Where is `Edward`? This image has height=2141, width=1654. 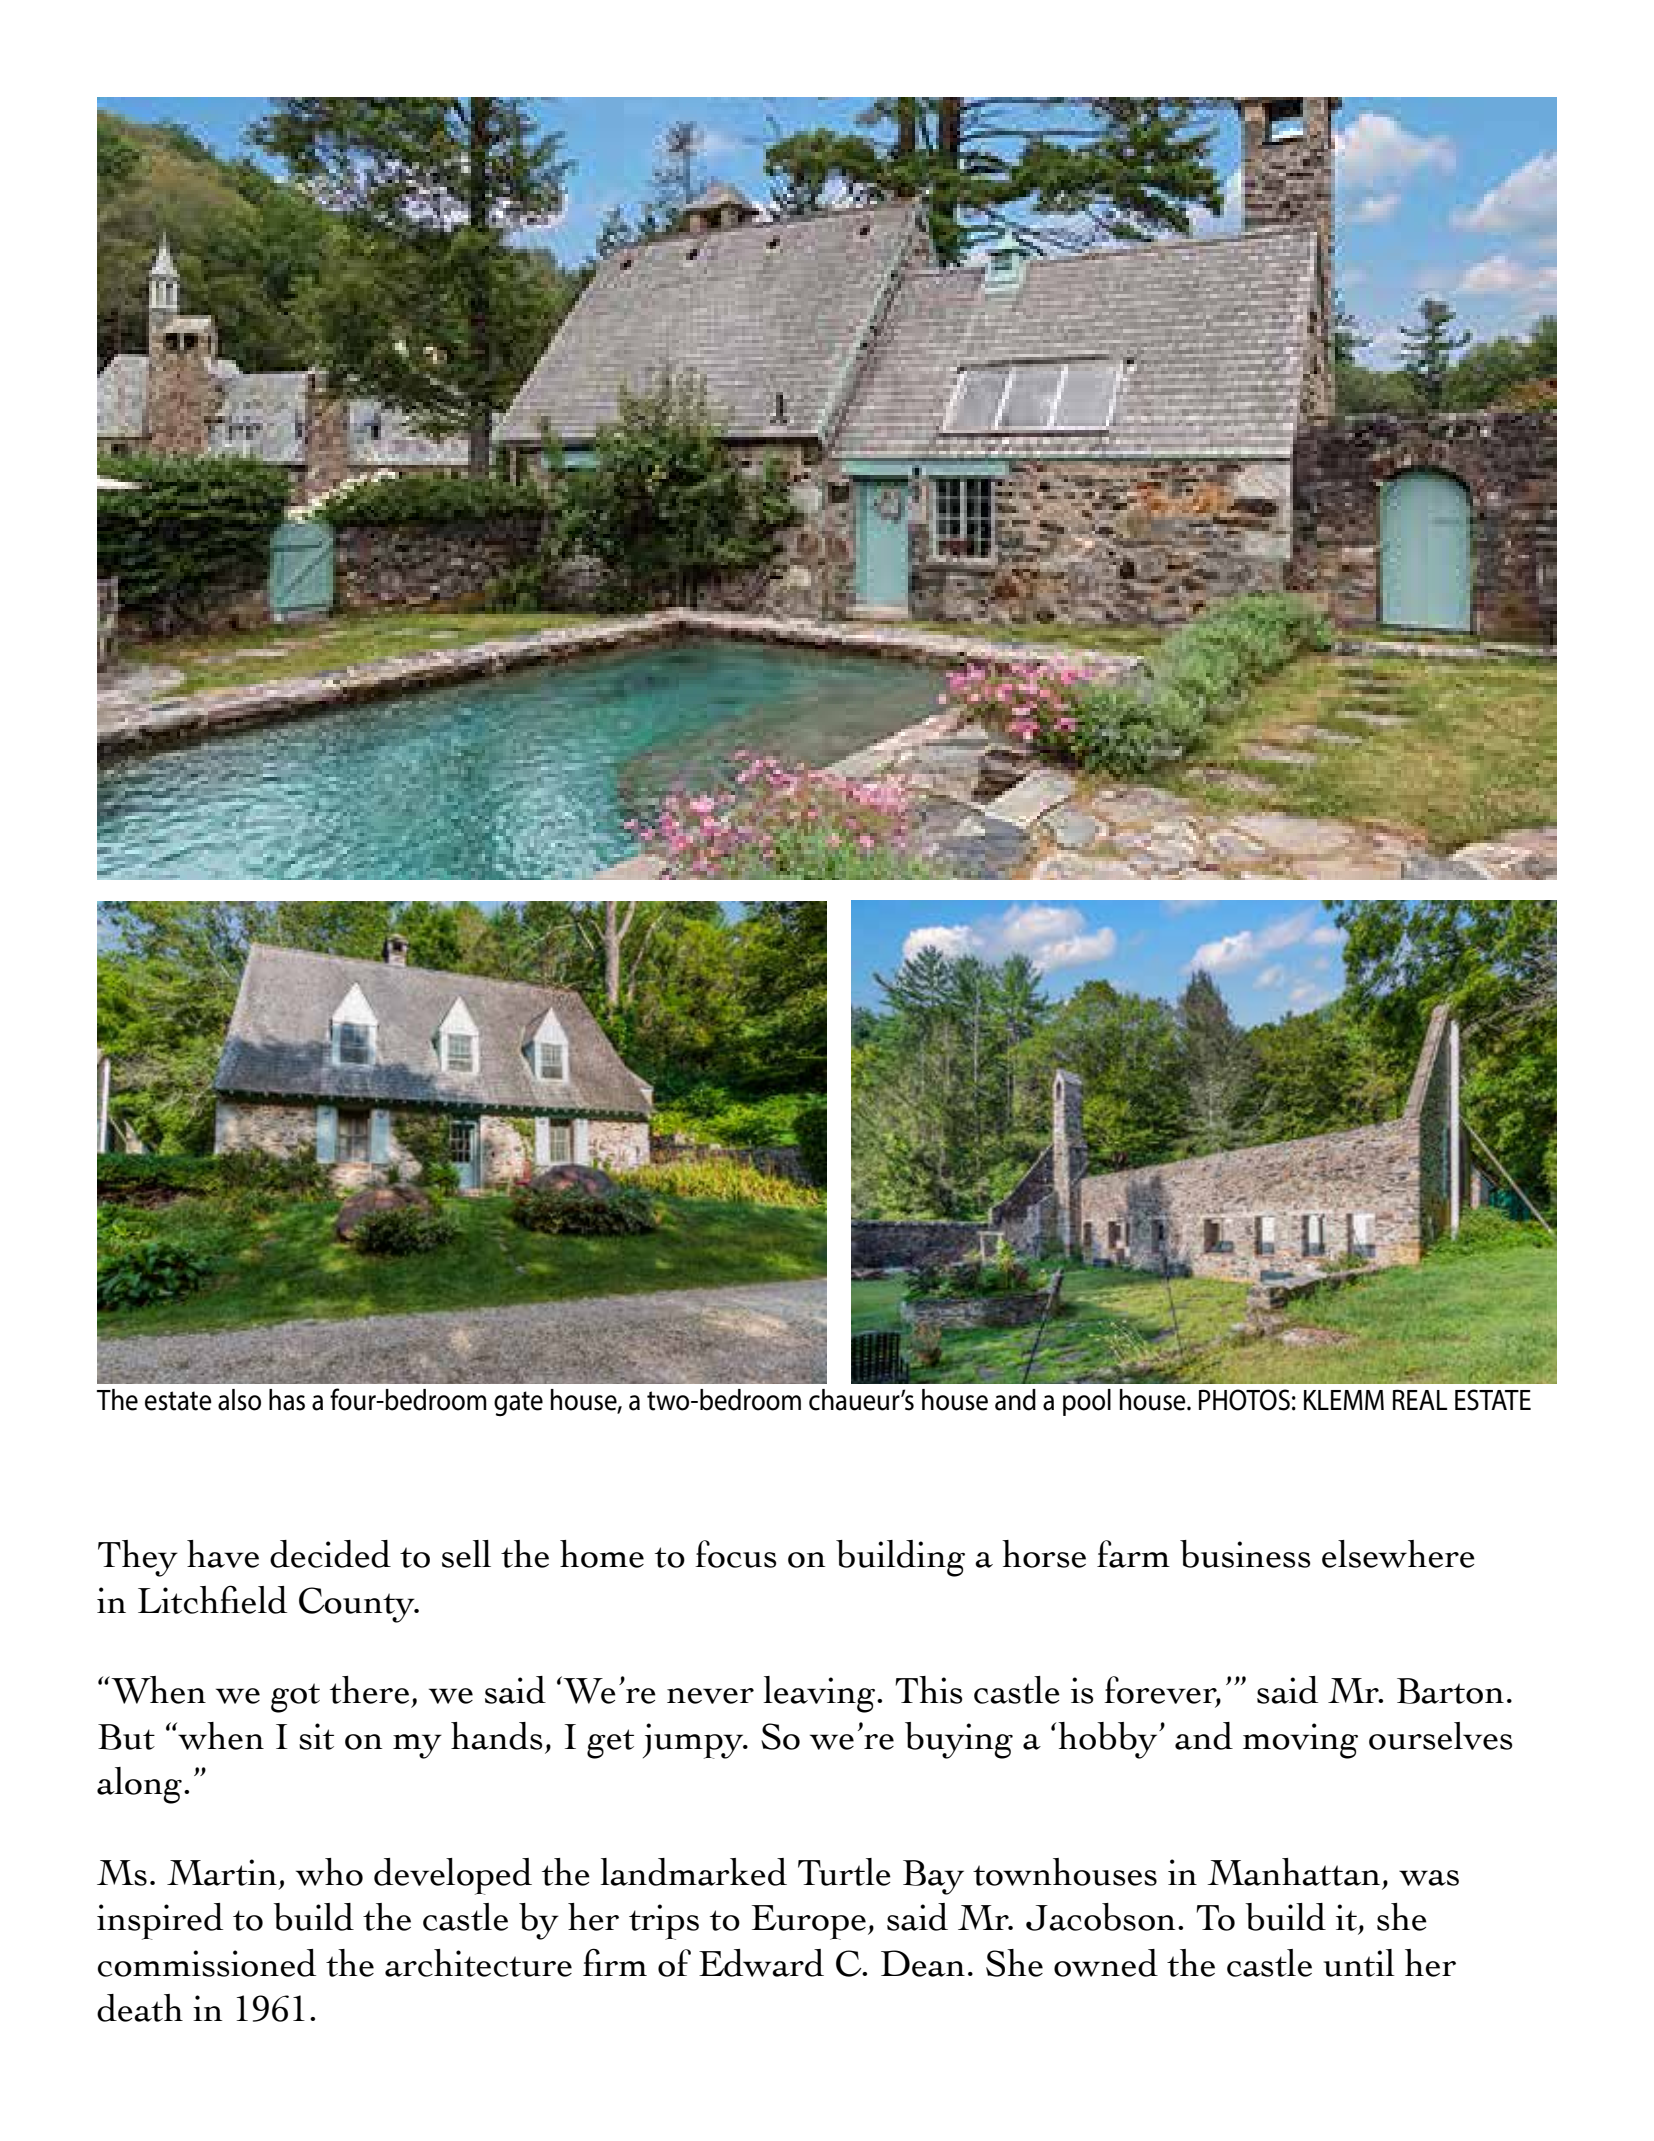
Edward is located at coordinates (761, 1963).
